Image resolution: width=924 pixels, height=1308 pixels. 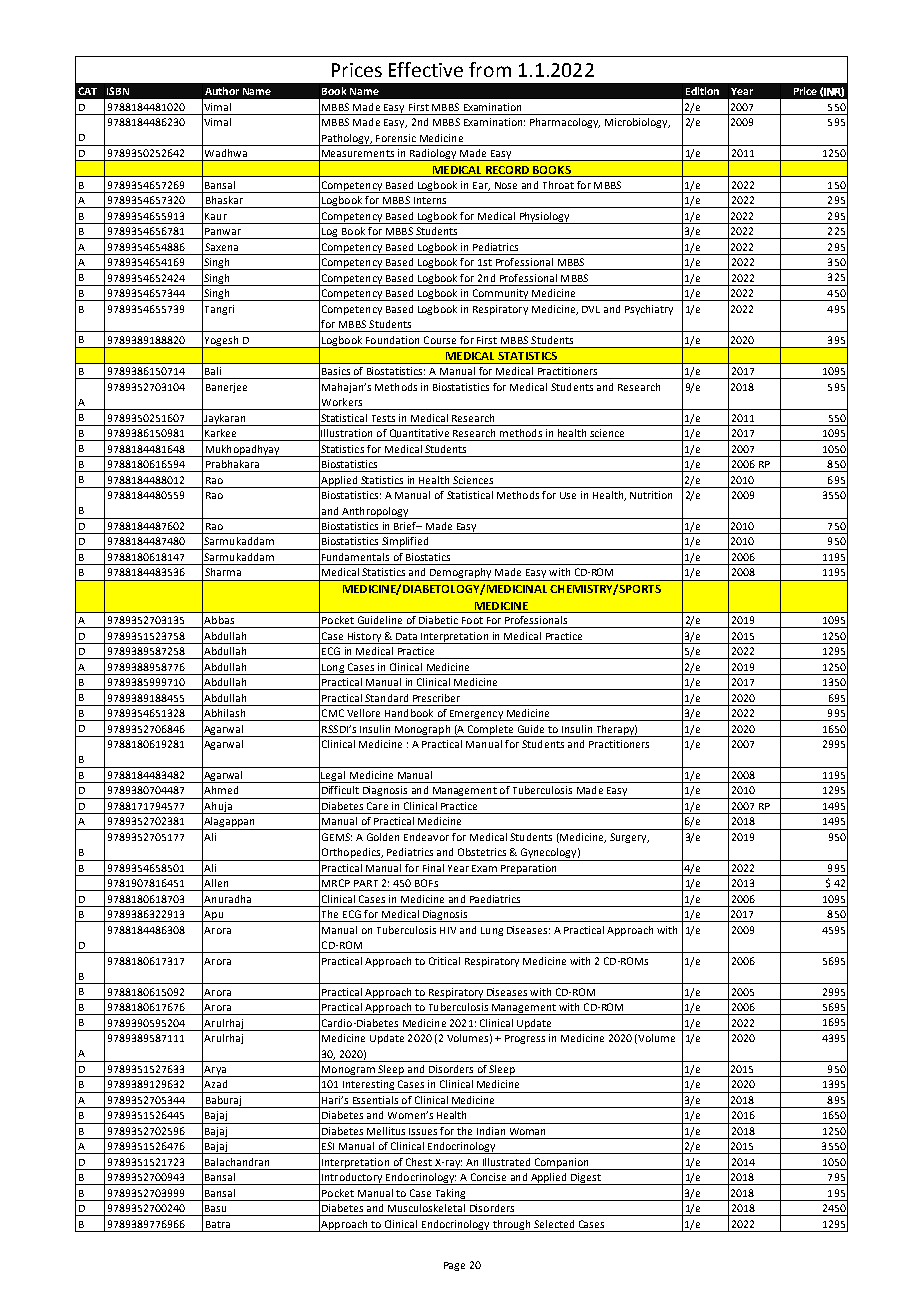 What do you see at coordinates (334, 777) in the image?
I see `Legal` at bounding box center [334, 777].
